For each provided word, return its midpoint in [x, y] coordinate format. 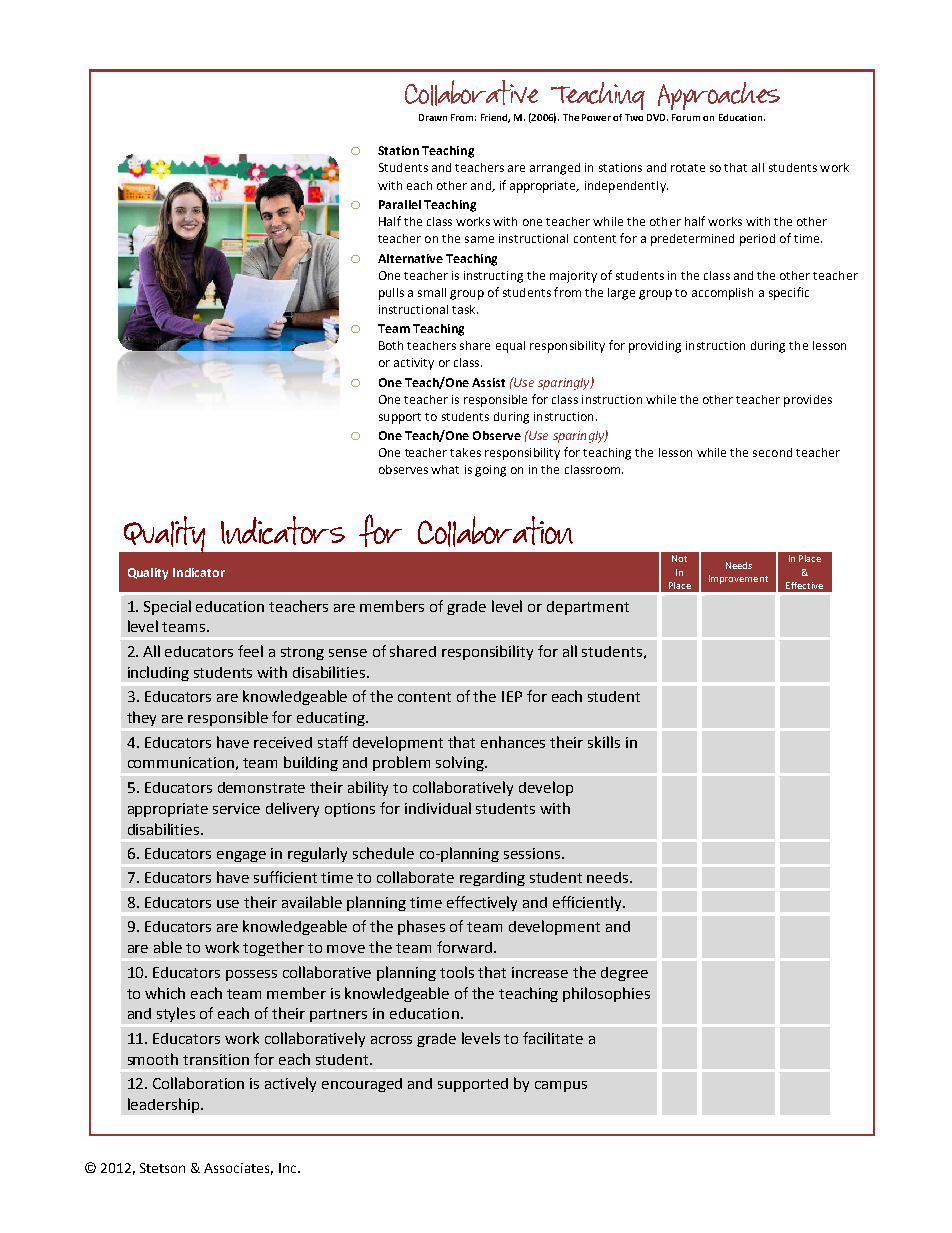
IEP [512, 696]
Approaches [719, 96]
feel [250, 651]
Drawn [433, 117]
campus [561, 1086]
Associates [238, 1169]
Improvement [738, 579]
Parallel [400, 204]
